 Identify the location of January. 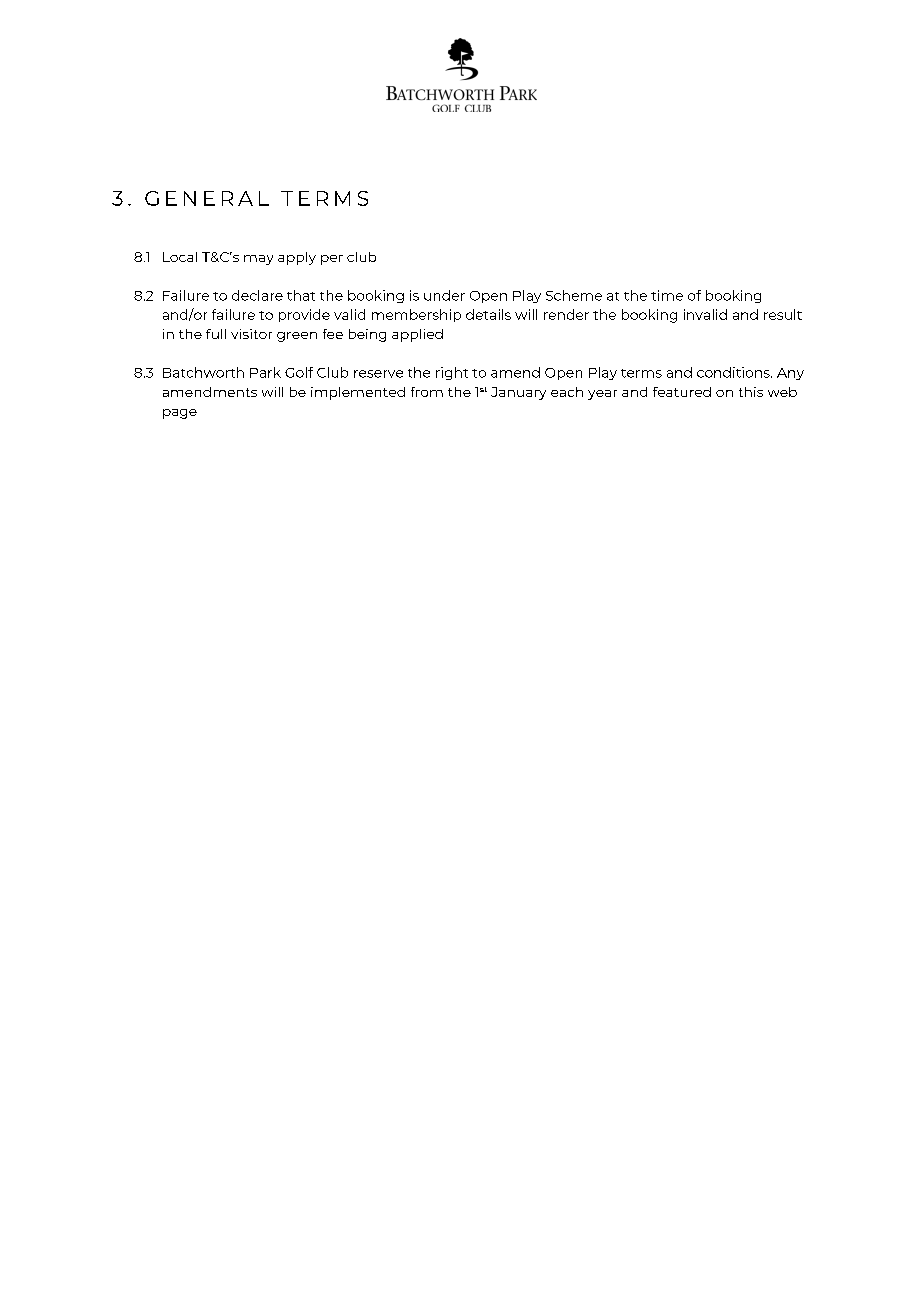
(518, 393).
